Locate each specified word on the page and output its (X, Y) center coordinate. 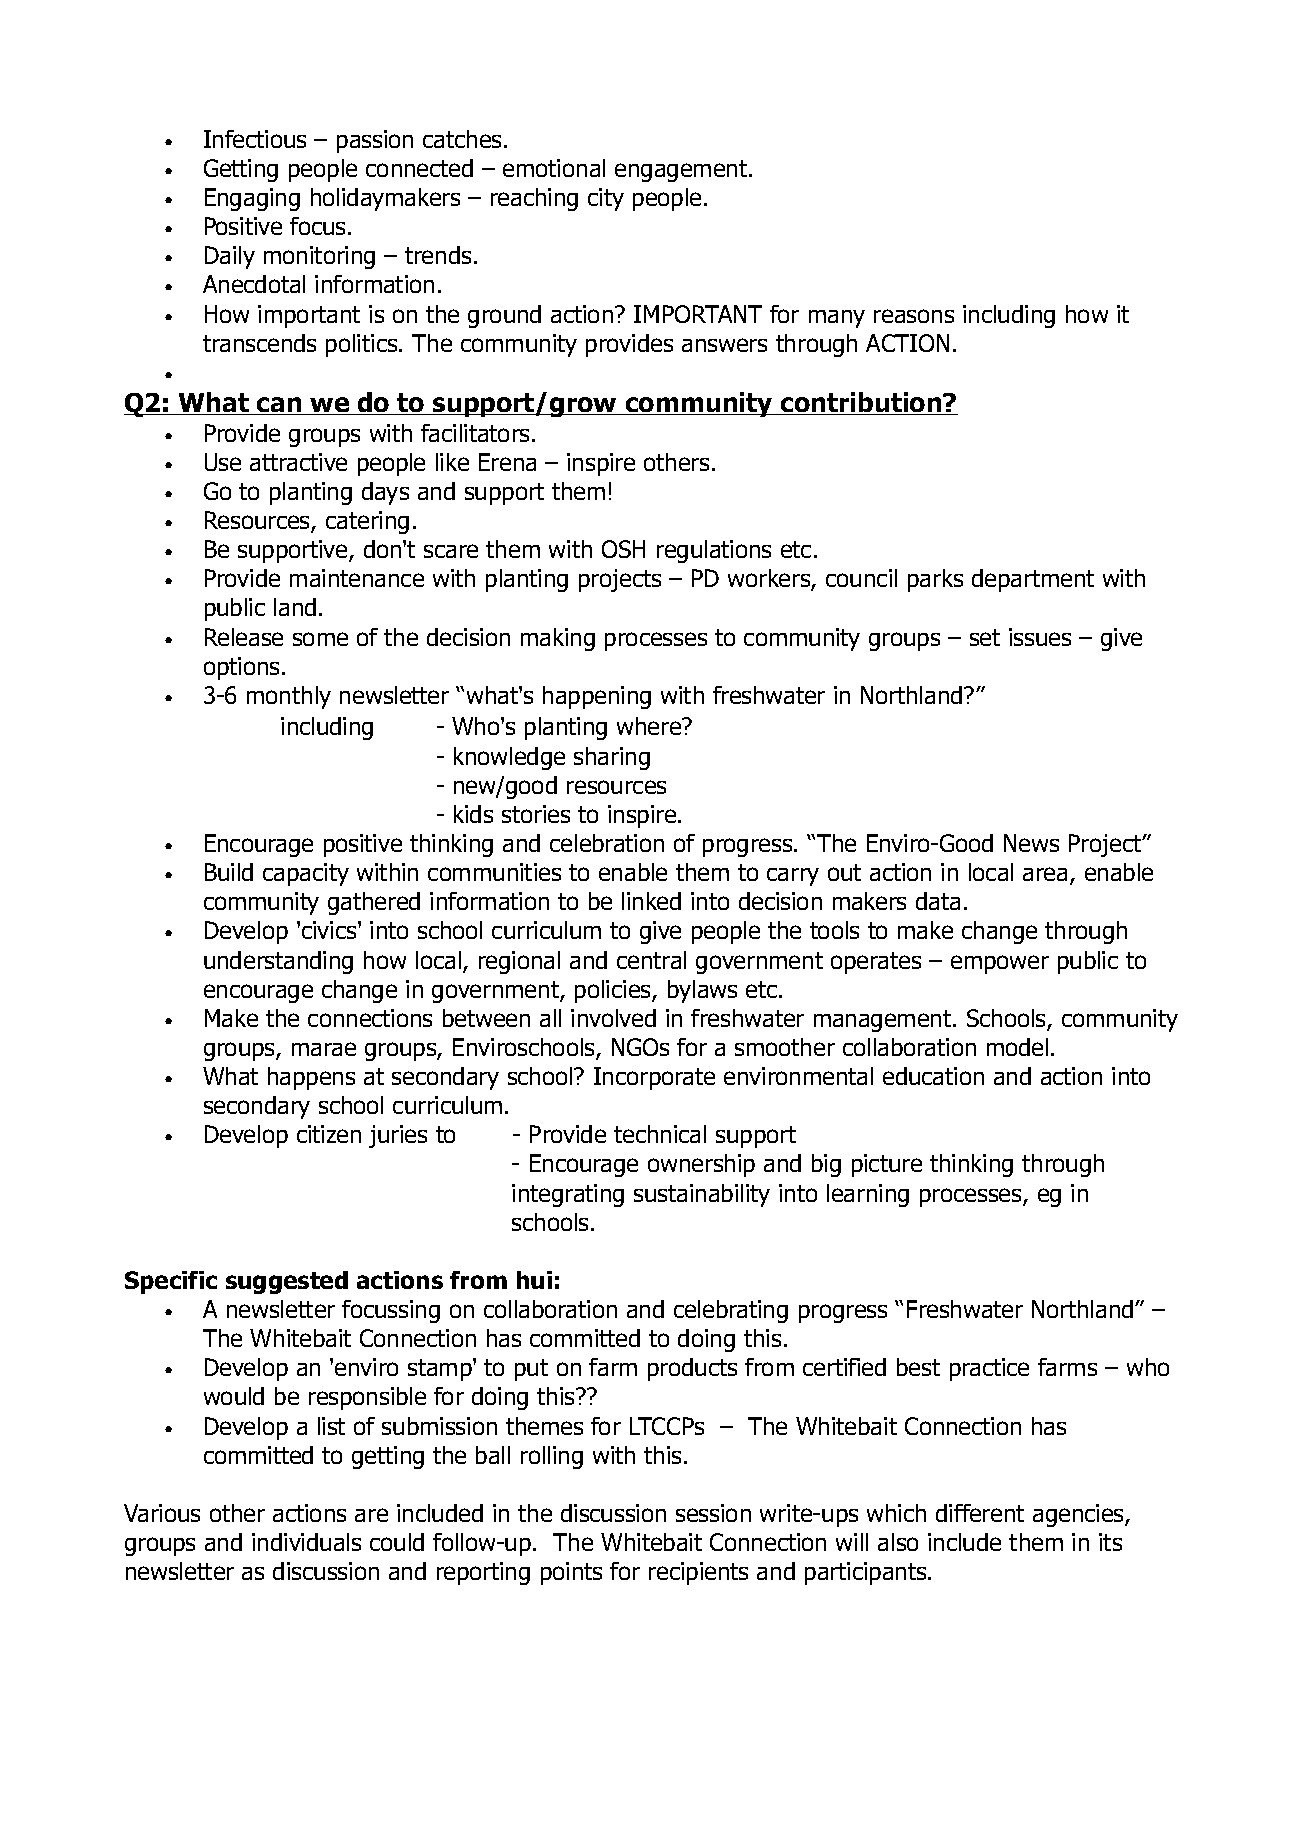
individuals (306, 1542)
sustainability (702, 1195)
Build (229, 872)
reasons (914, 316)
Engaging (252, 199)
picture (887, 1165)
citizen (329, 1134)
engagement (682, 171)
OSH (623, 549)
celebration (607, 843)
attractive (298, 462)
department (1033, 580)
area (1045, 874)
